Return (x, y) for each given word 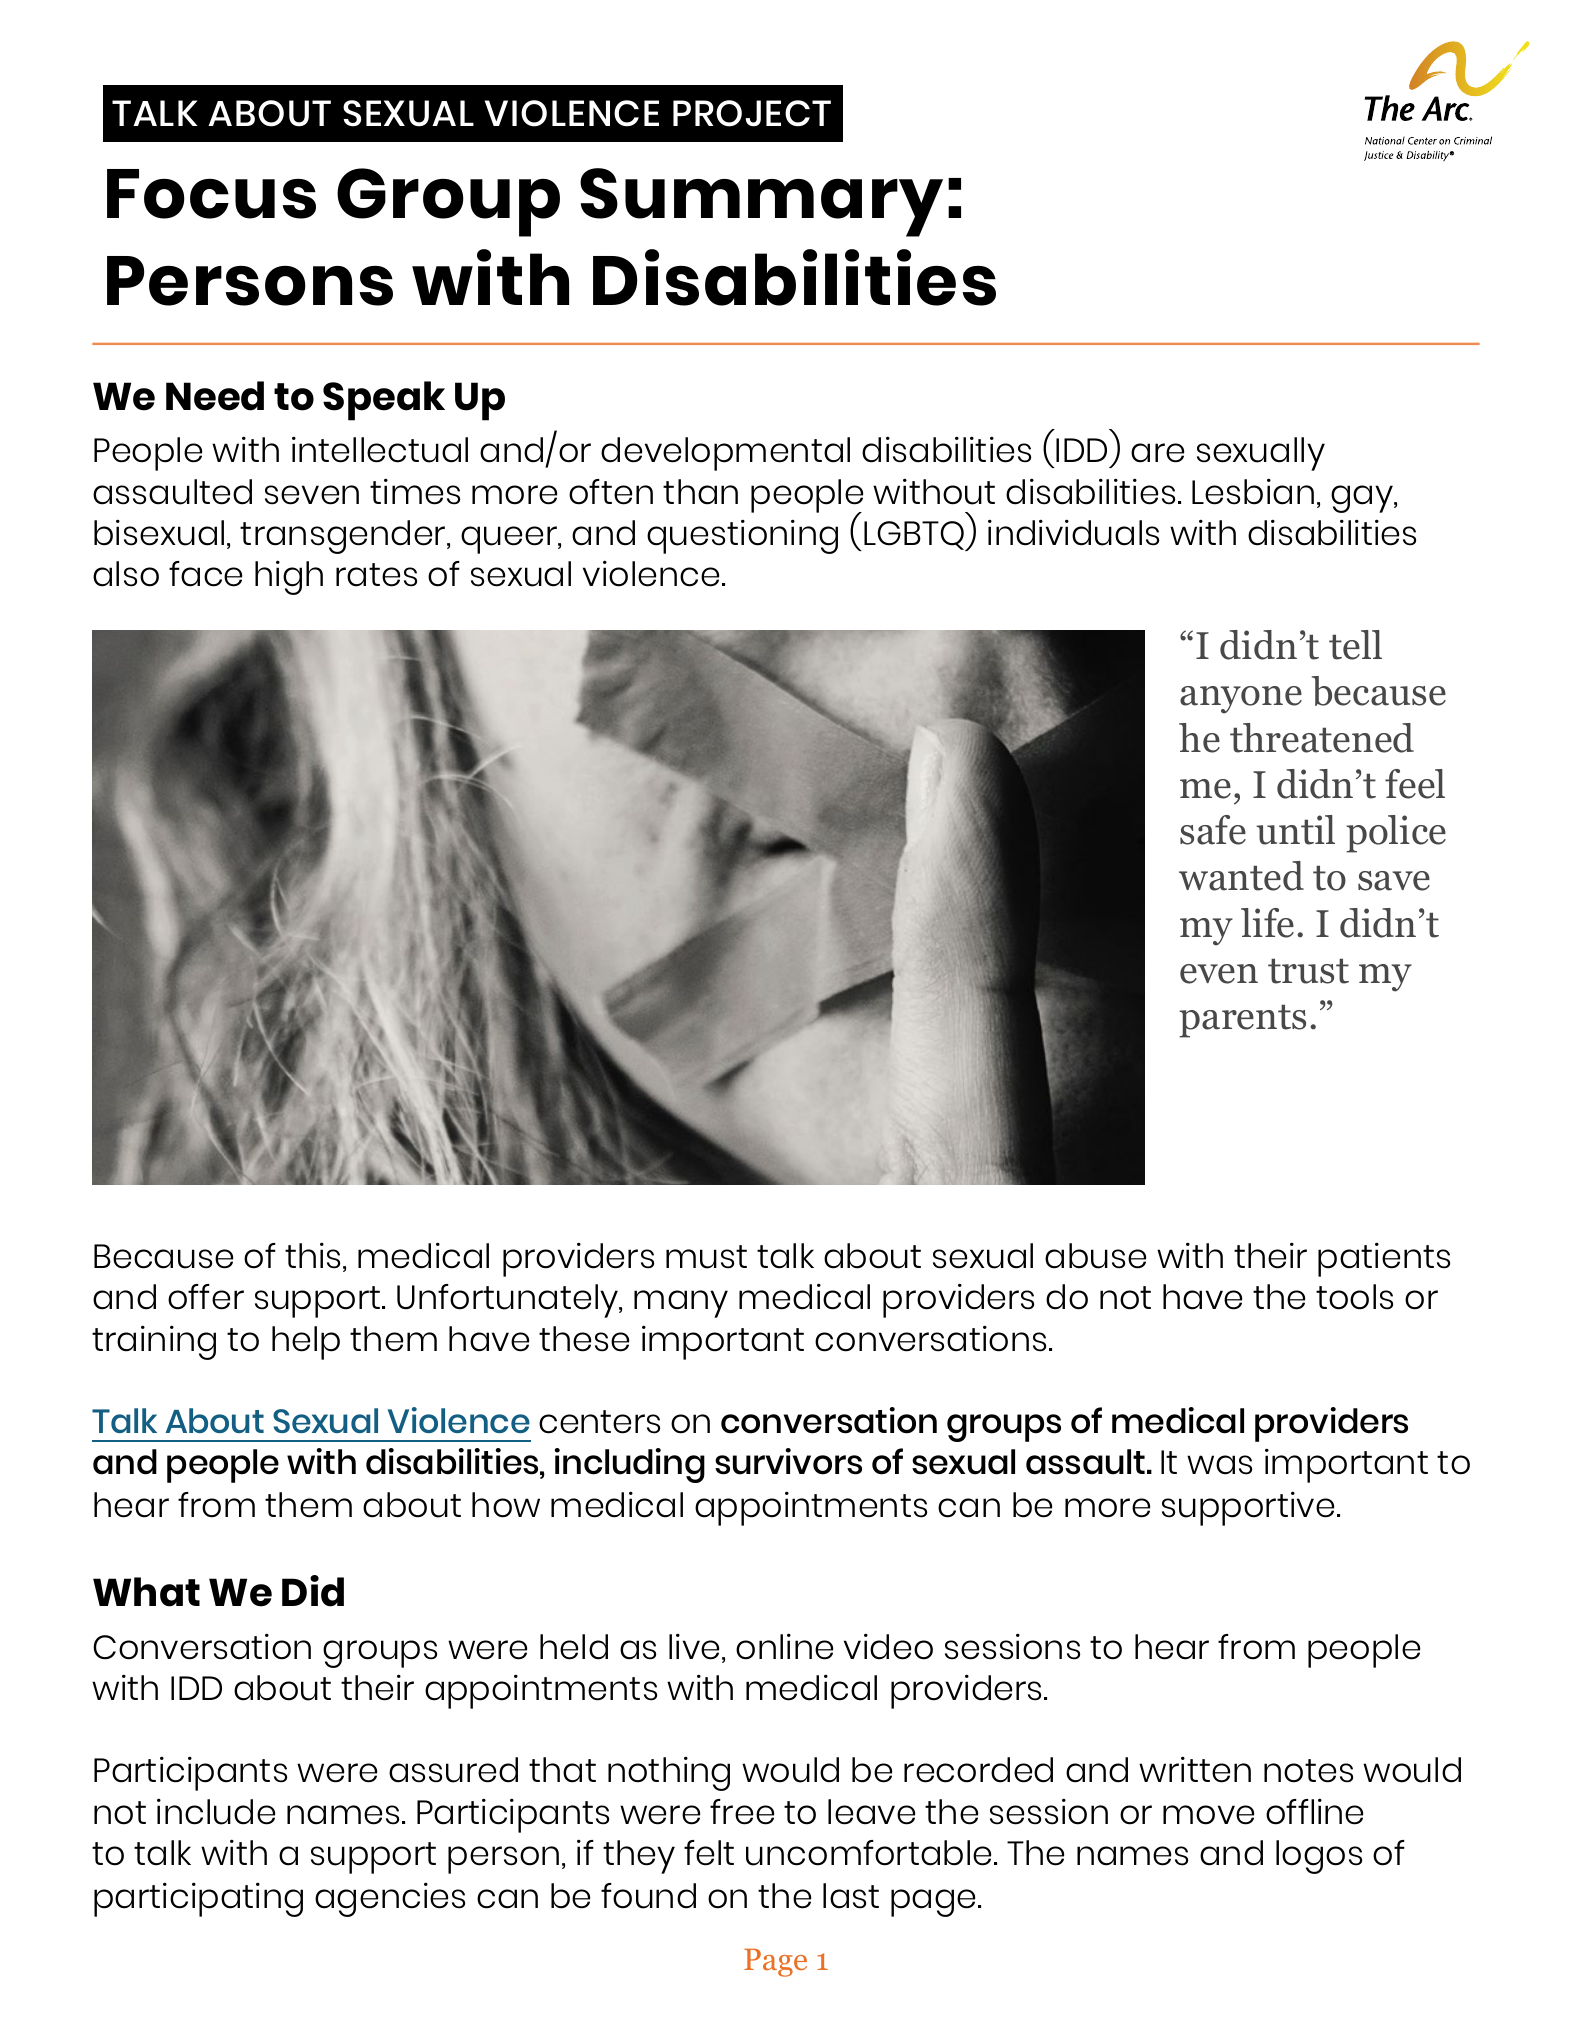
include (216, 1811)
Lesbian (1253, 491)
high (289, 577)
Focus (211, 194)
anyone (1241, 700)
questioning (742, 536)
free (742, 1812)
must (706, 1257)
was (1219, 1465)
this (312, 1255)
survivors (788, 1461)
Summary (761, 202)
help (306, 1343)
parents (1242, 1021)
